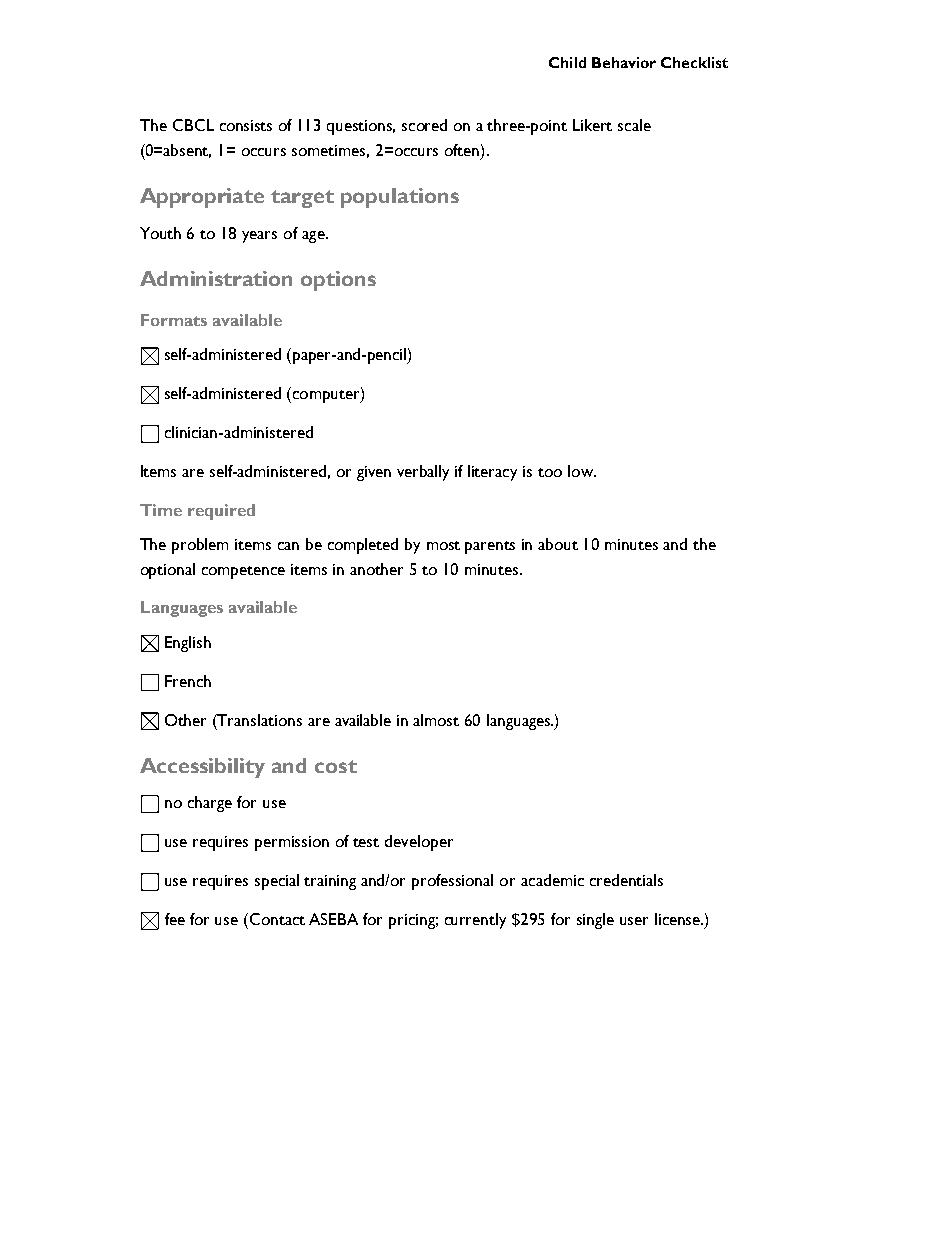 The image size is (952, 1233). Describe the element at coordinates (336, 766) in the image. I see `cost` at that location.
